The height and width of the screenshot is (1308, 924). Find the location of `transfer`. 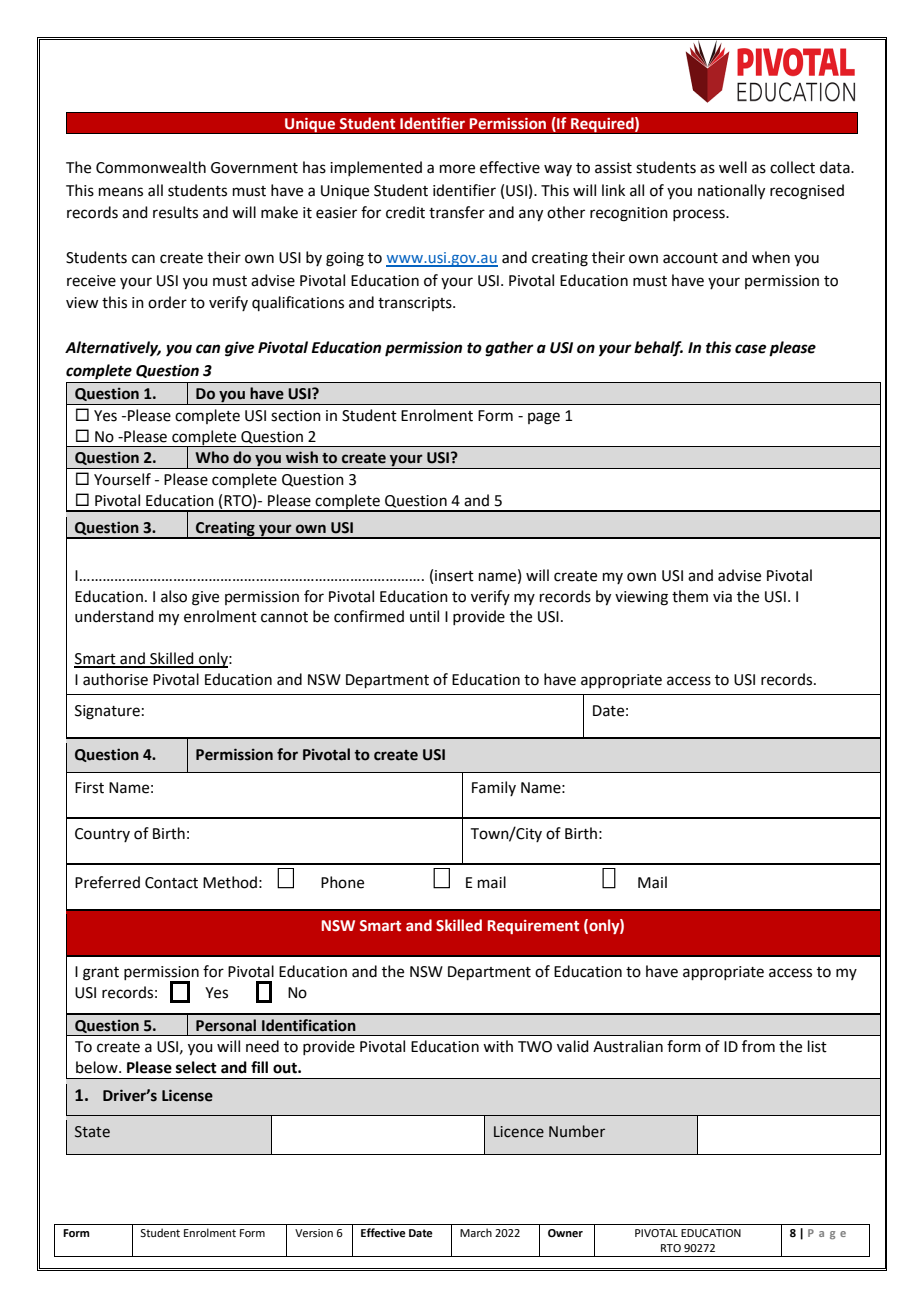

transfer is located at coordinates (457, 212).
